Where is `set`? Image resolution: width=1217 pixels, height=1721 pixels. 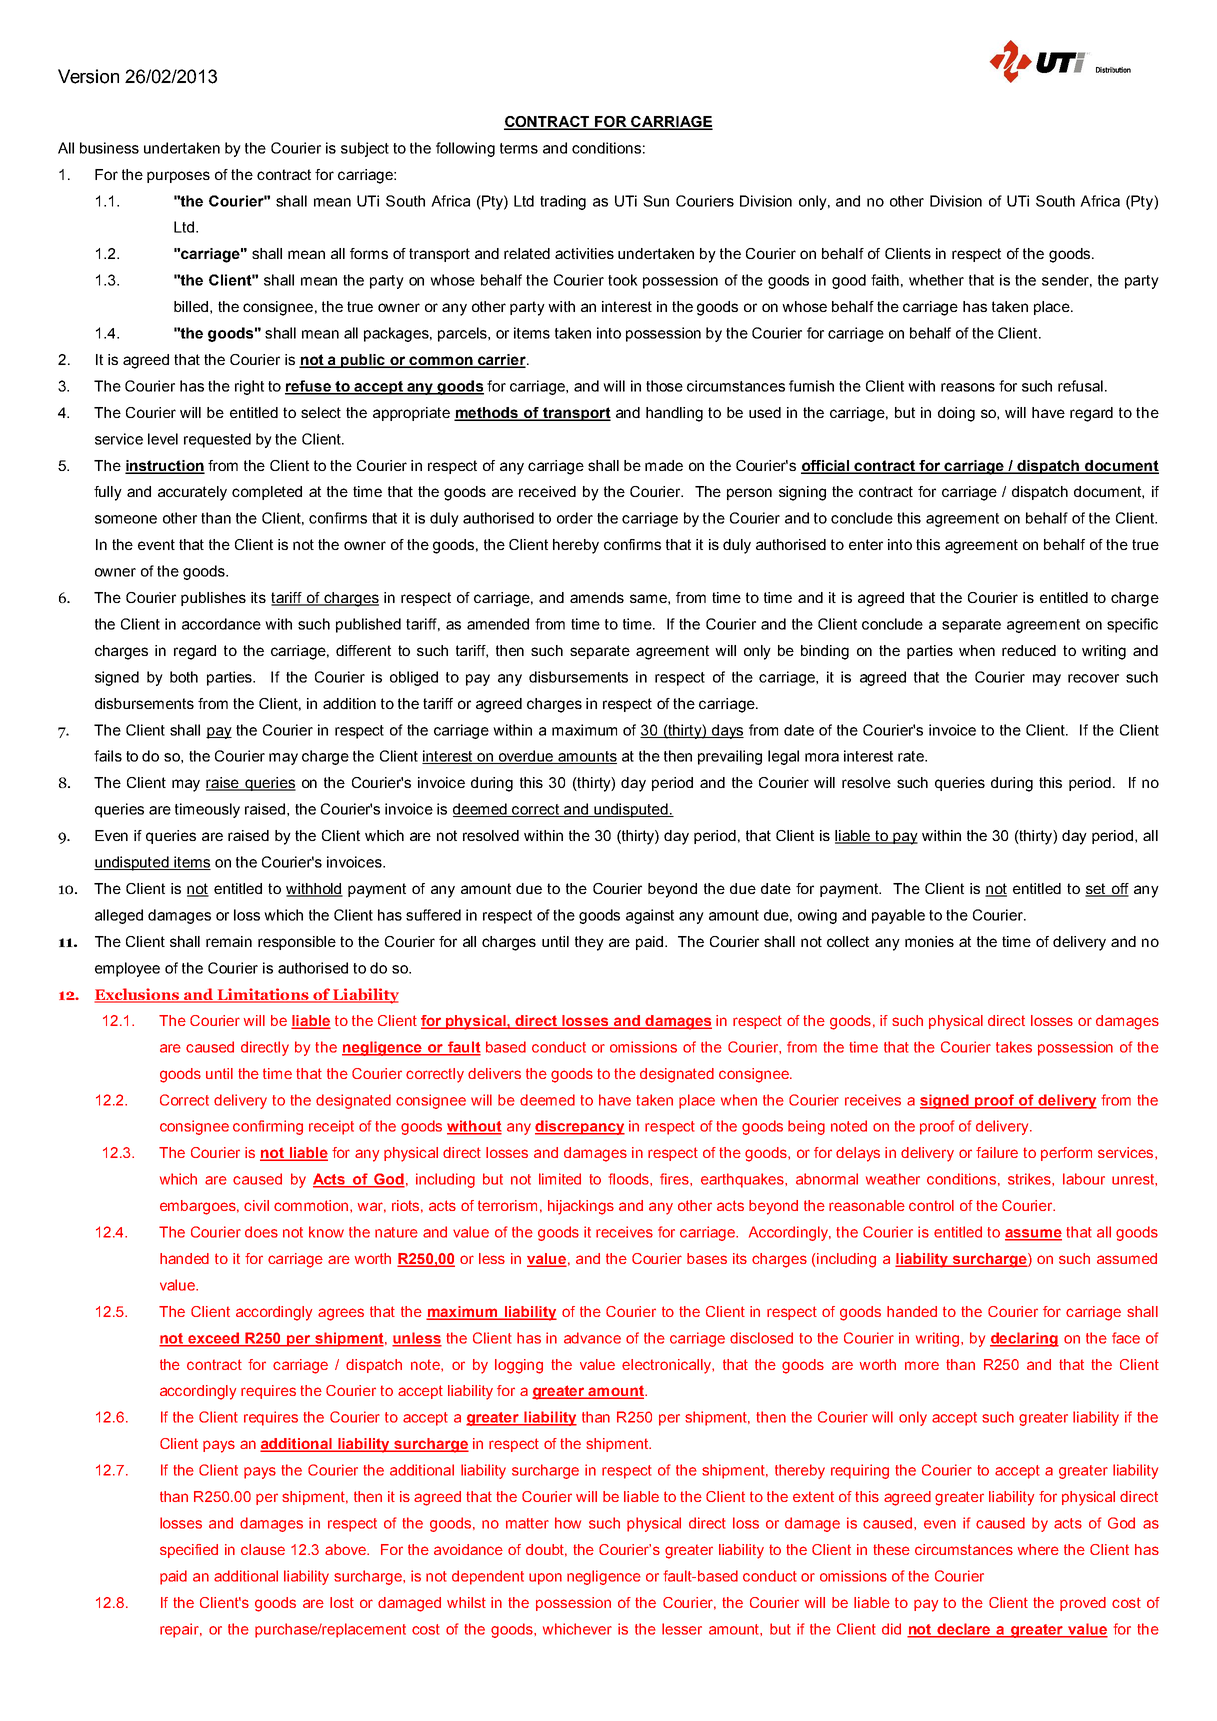
set is located at coordinates (1096, 890).
